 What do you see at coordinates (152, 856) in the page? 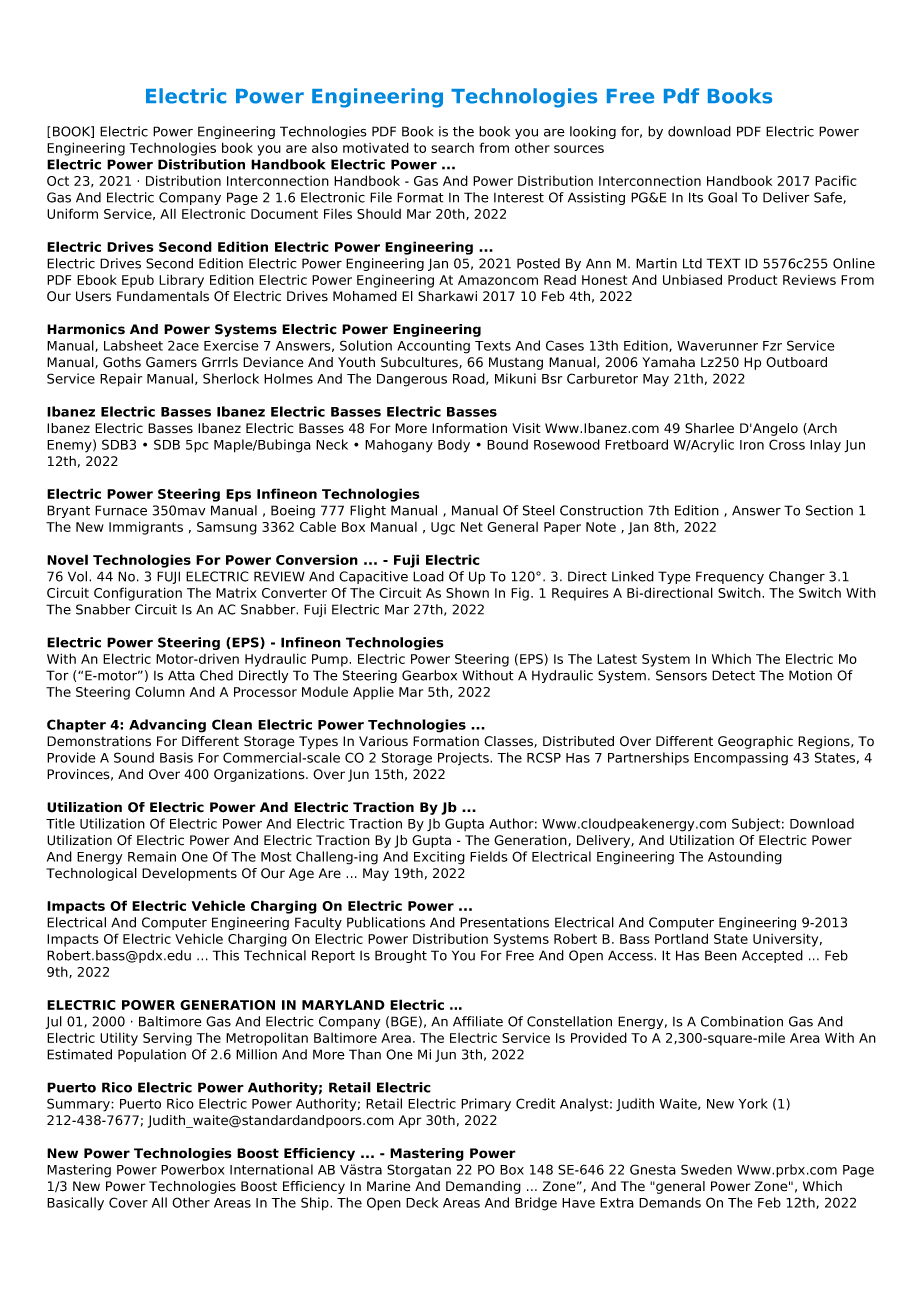
I see `Remain` at bounding box center [152, 856].
